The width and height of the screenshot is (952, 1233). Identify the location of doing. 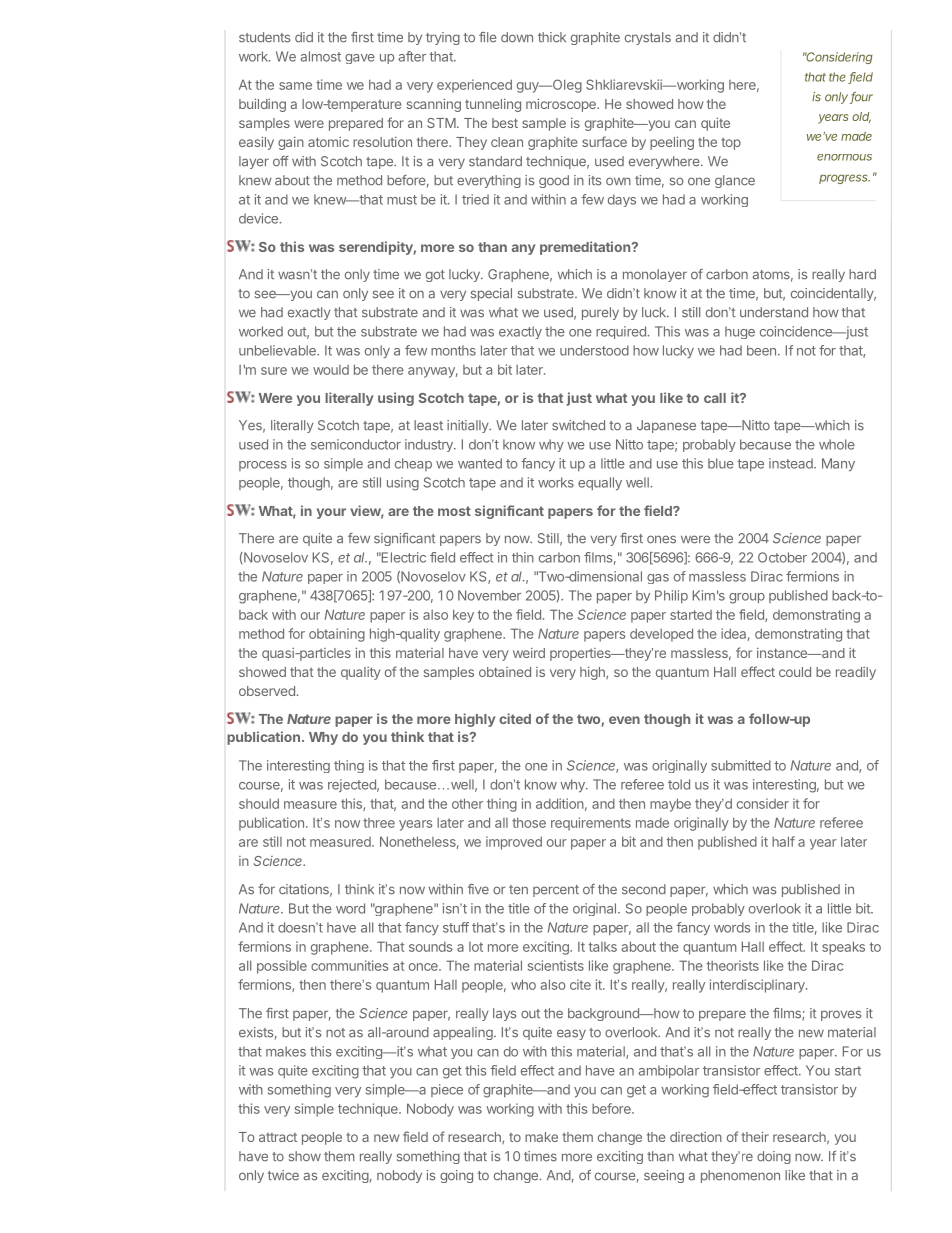
(774, 1157).
